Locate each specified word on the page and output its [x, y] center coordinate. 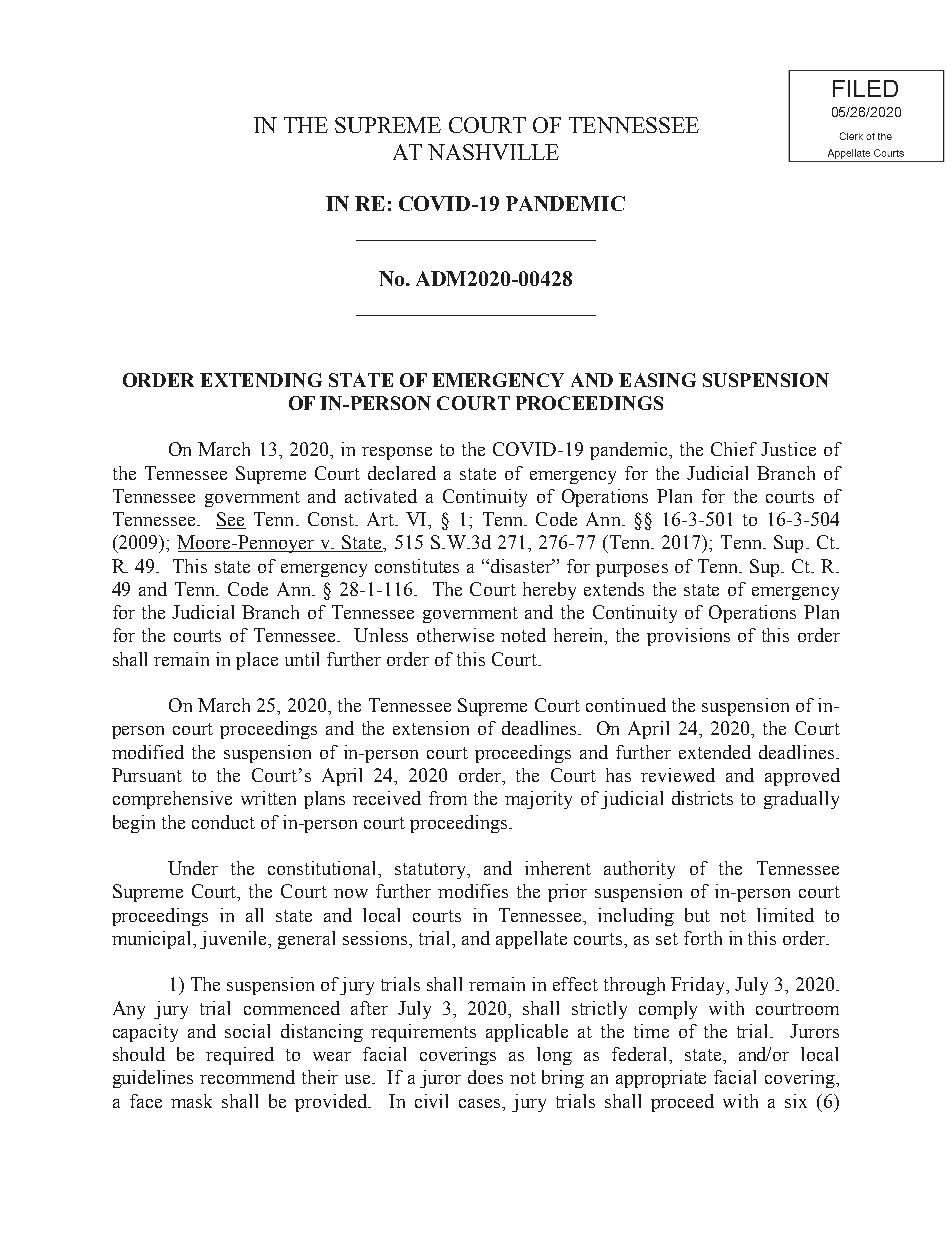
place [257, 661]
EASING [657, 380]
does [485, 1077]
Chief [734, 449]
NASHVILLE [493, 152]
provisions [688, 637]
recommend [247, 1077]
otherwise [455, 635]
